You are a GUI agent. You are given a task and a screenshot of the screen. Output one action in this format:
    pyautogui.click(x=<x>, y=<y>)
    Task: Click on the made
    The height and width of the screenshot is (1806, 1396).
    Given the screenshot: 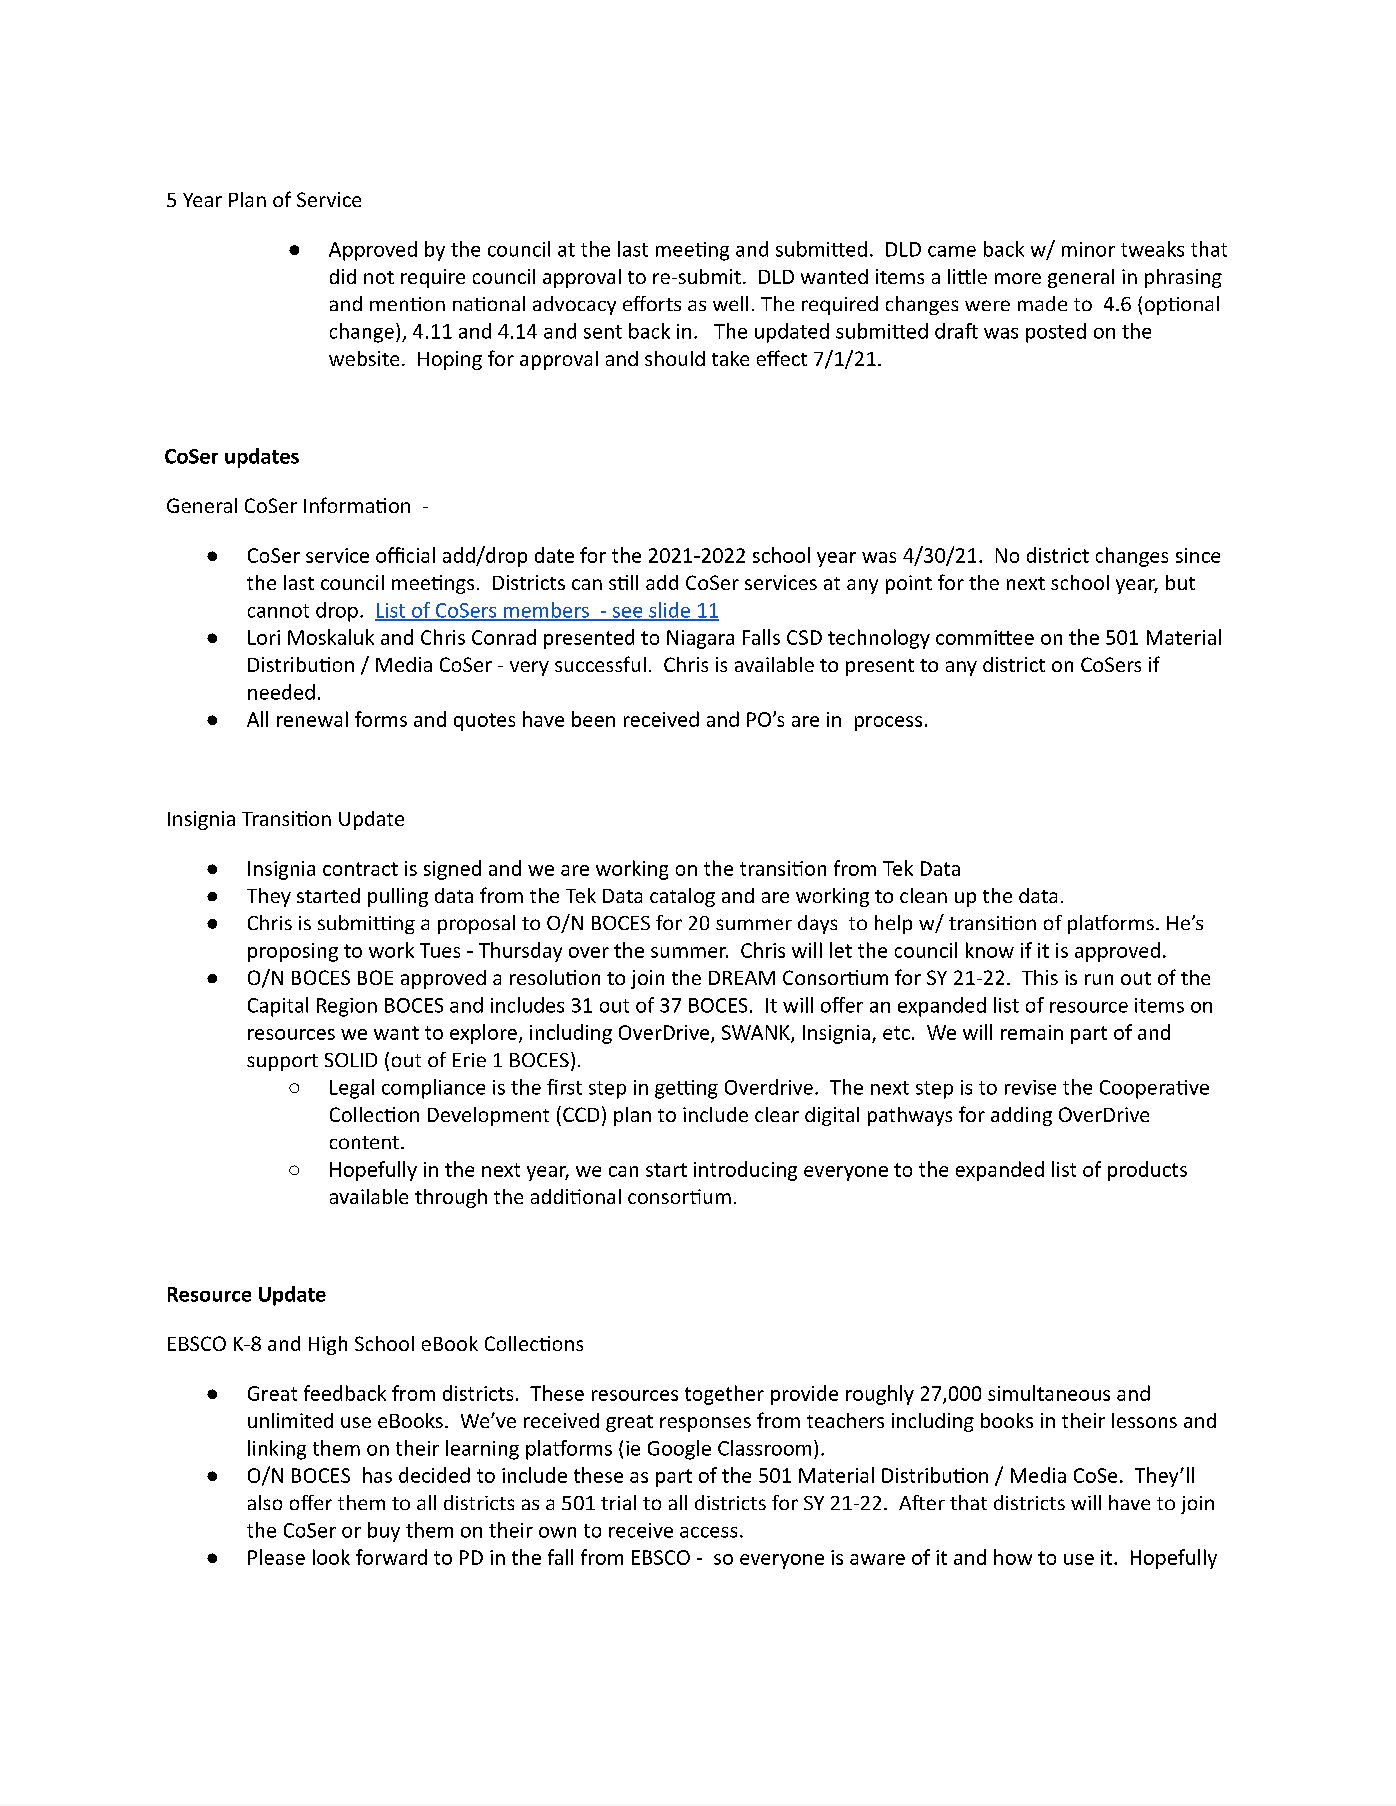 What is the action you would take?
    pyautogui.click(x=1042, y=303)
